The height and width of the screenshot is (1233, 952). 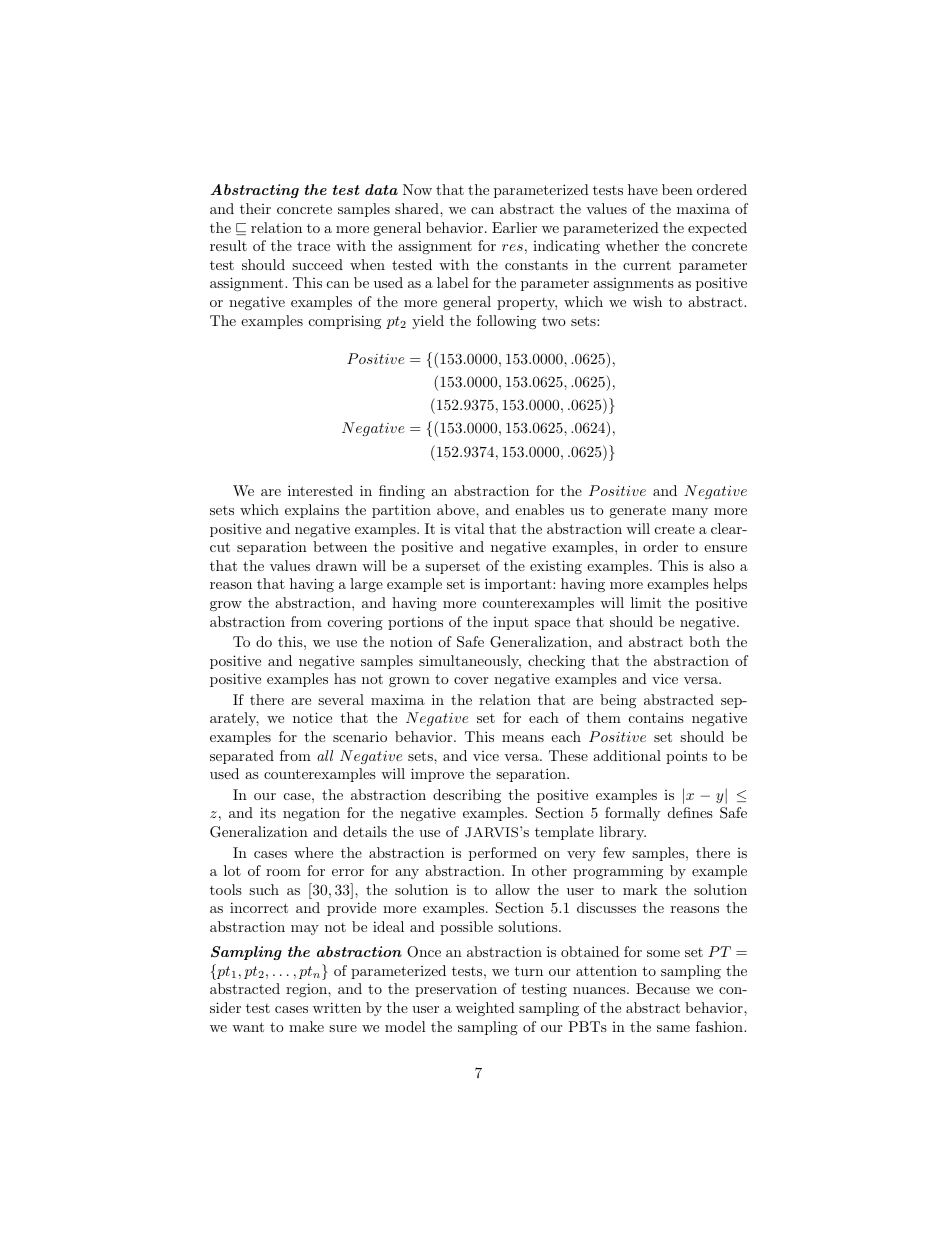 What do you see at coordinates (514, 227) in the screenshot?
I see `Earlier` at bounding box center [514, 227].
